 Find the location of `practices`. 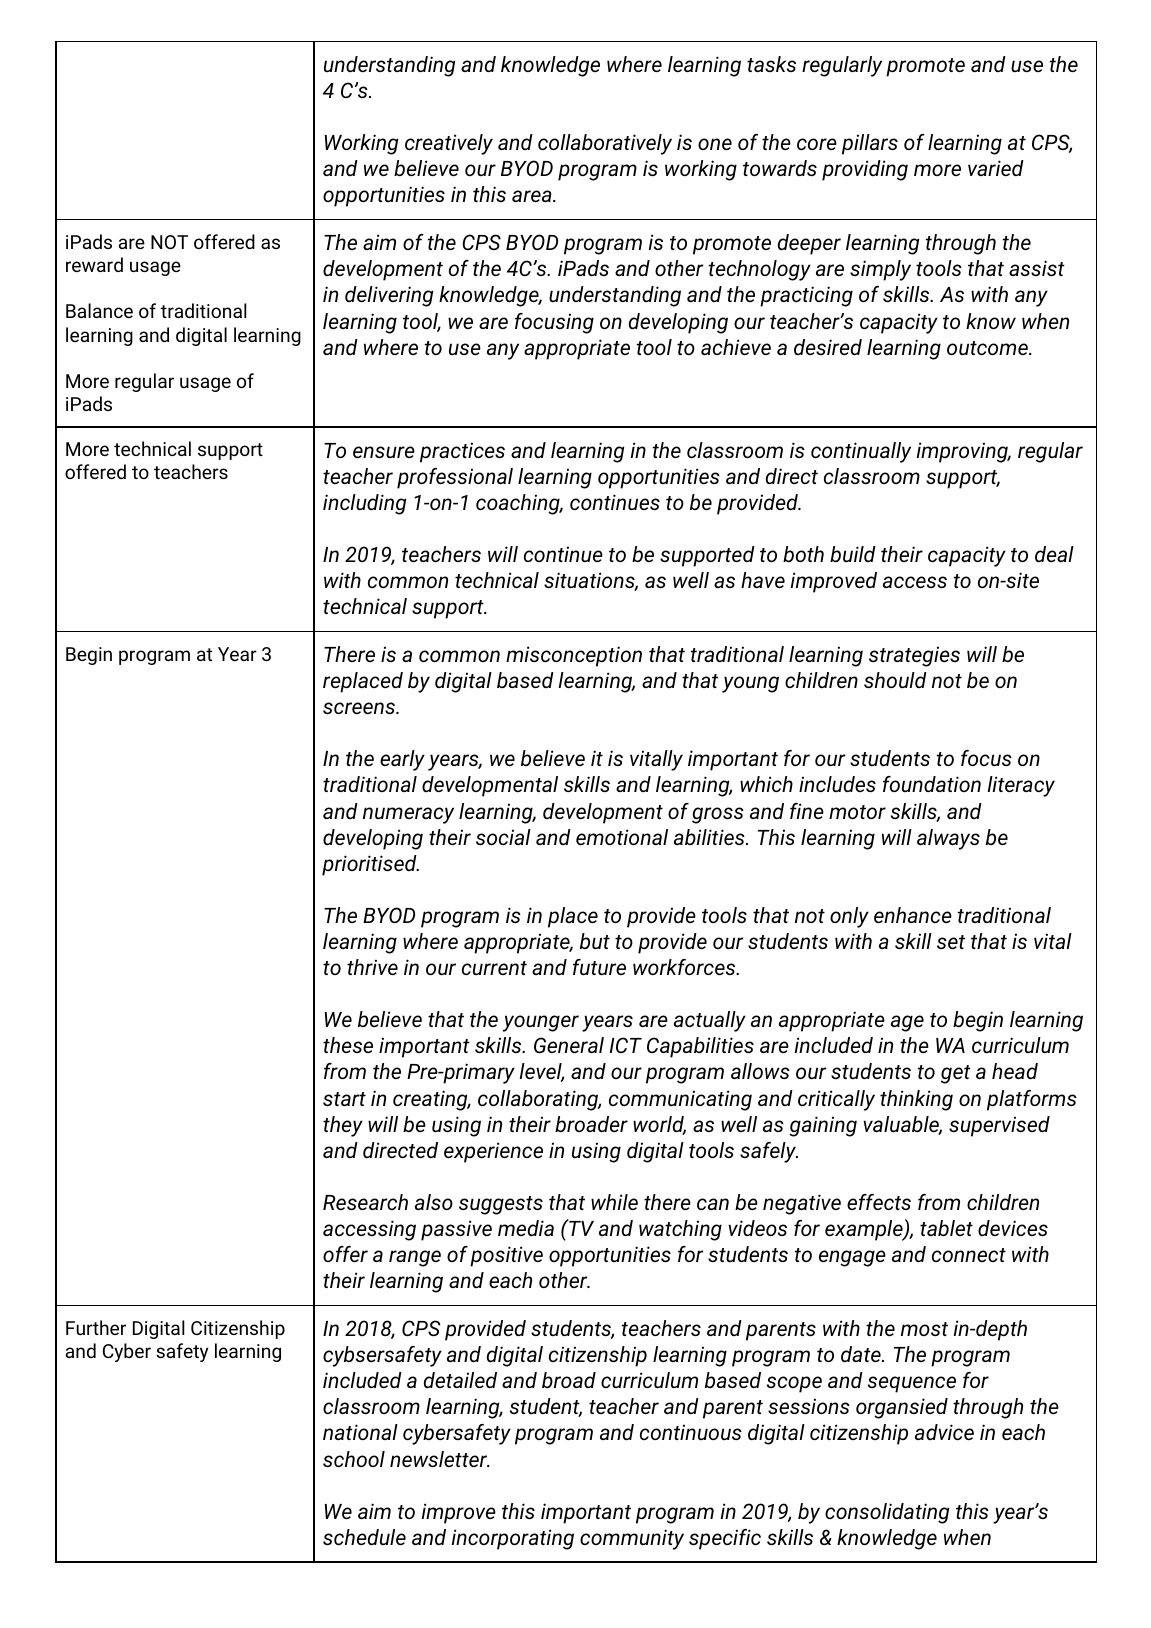

practices is located at coordinates (462, 452).
